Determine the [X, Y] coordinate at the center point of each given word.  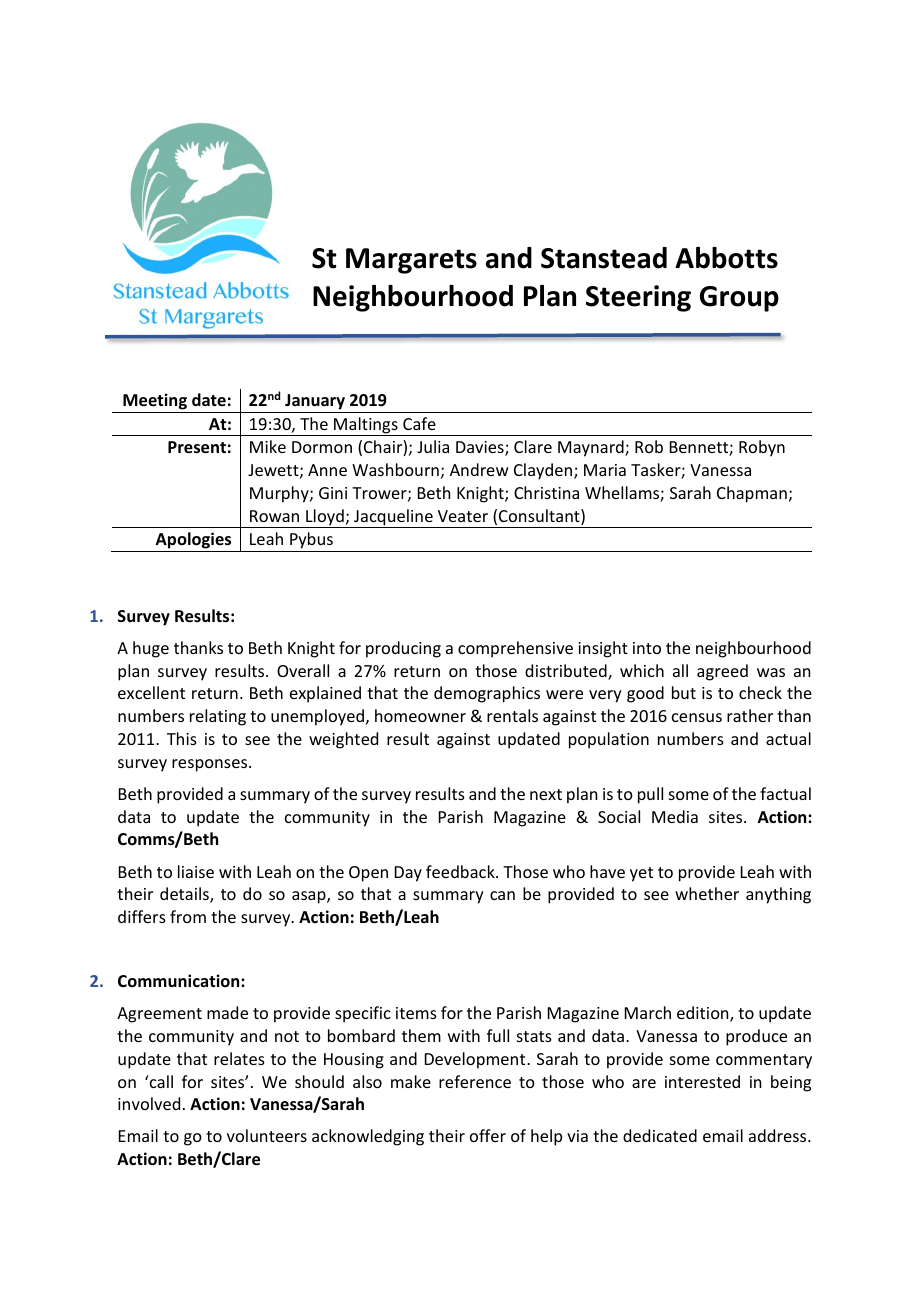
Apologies [193, 540]
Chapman [752, 494]
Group [739, 299]
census [697, 717]
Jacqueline [393, 518]
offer [488, 1135]
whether [707, 893]
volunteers [267, 1135]
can [502, 895]
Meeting [155, 403]
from [188, 916]
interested [702, 1081]
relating [218, 717]
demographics [487, 694]
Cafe [419, 423]
